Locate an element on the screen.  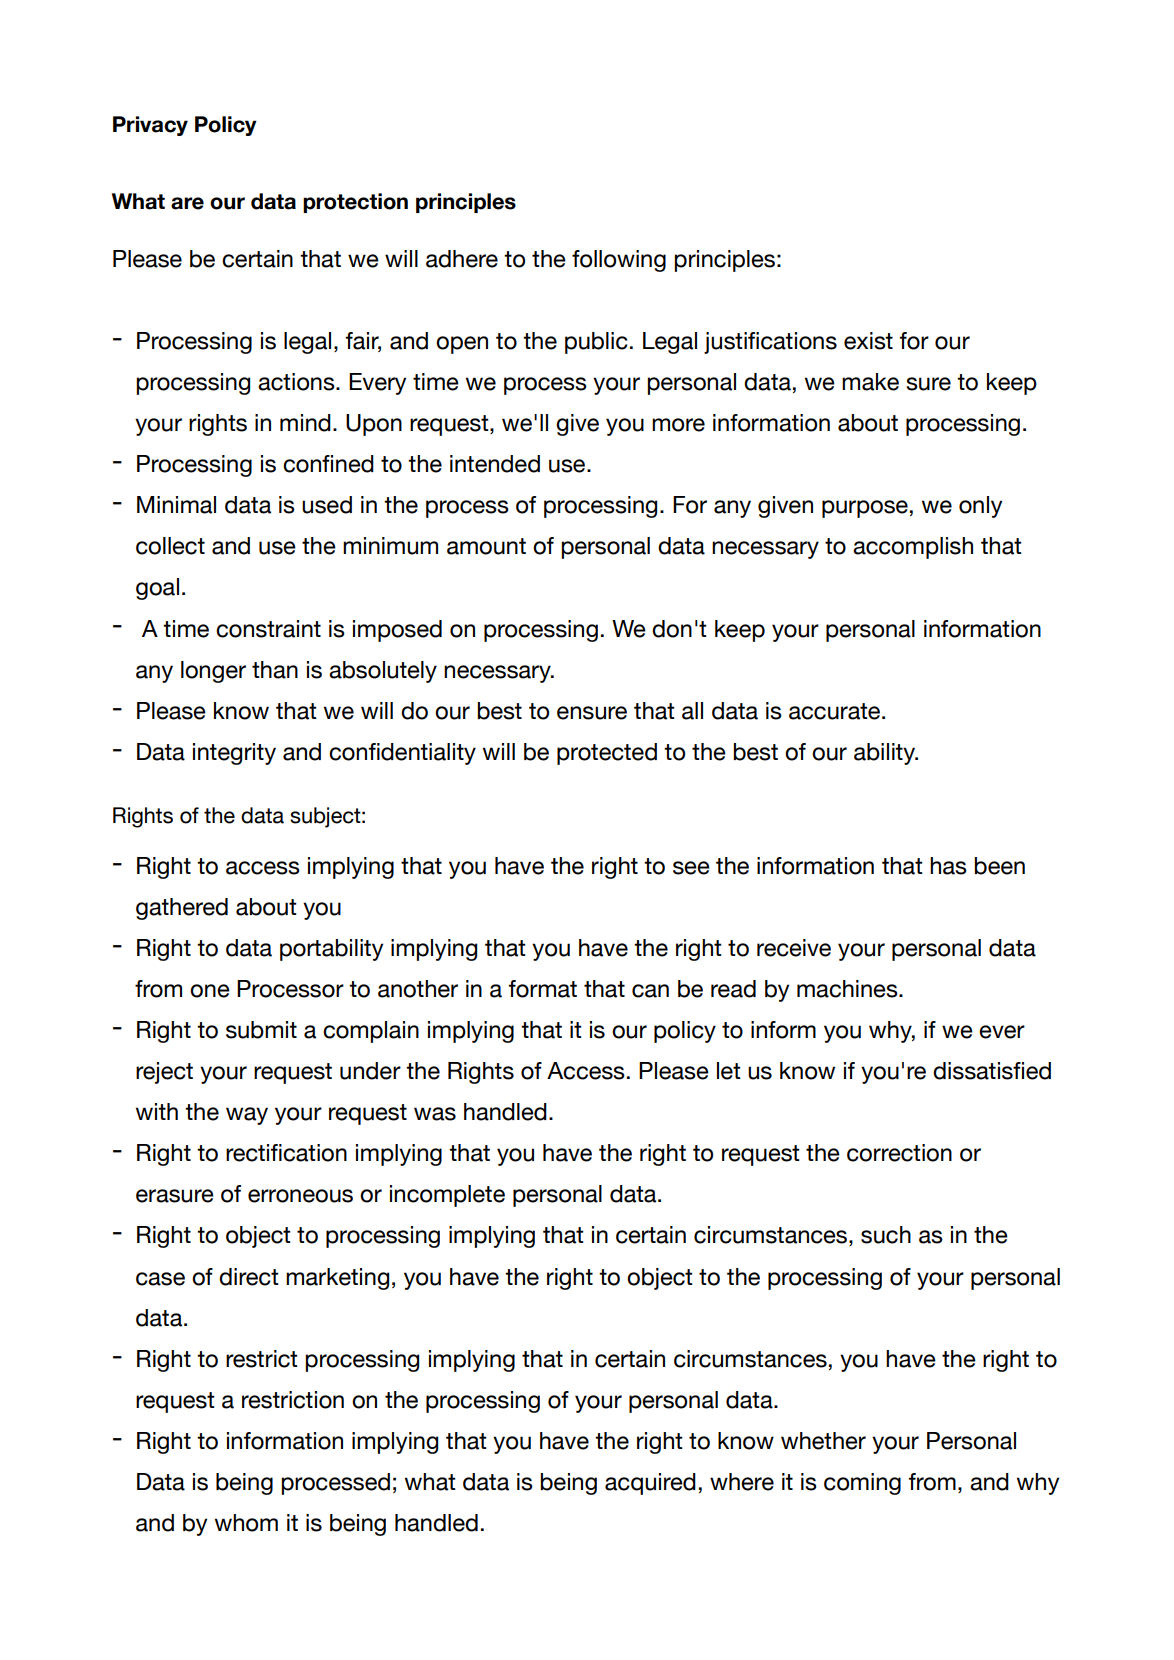
exist is located at coordinates (868, 341).
